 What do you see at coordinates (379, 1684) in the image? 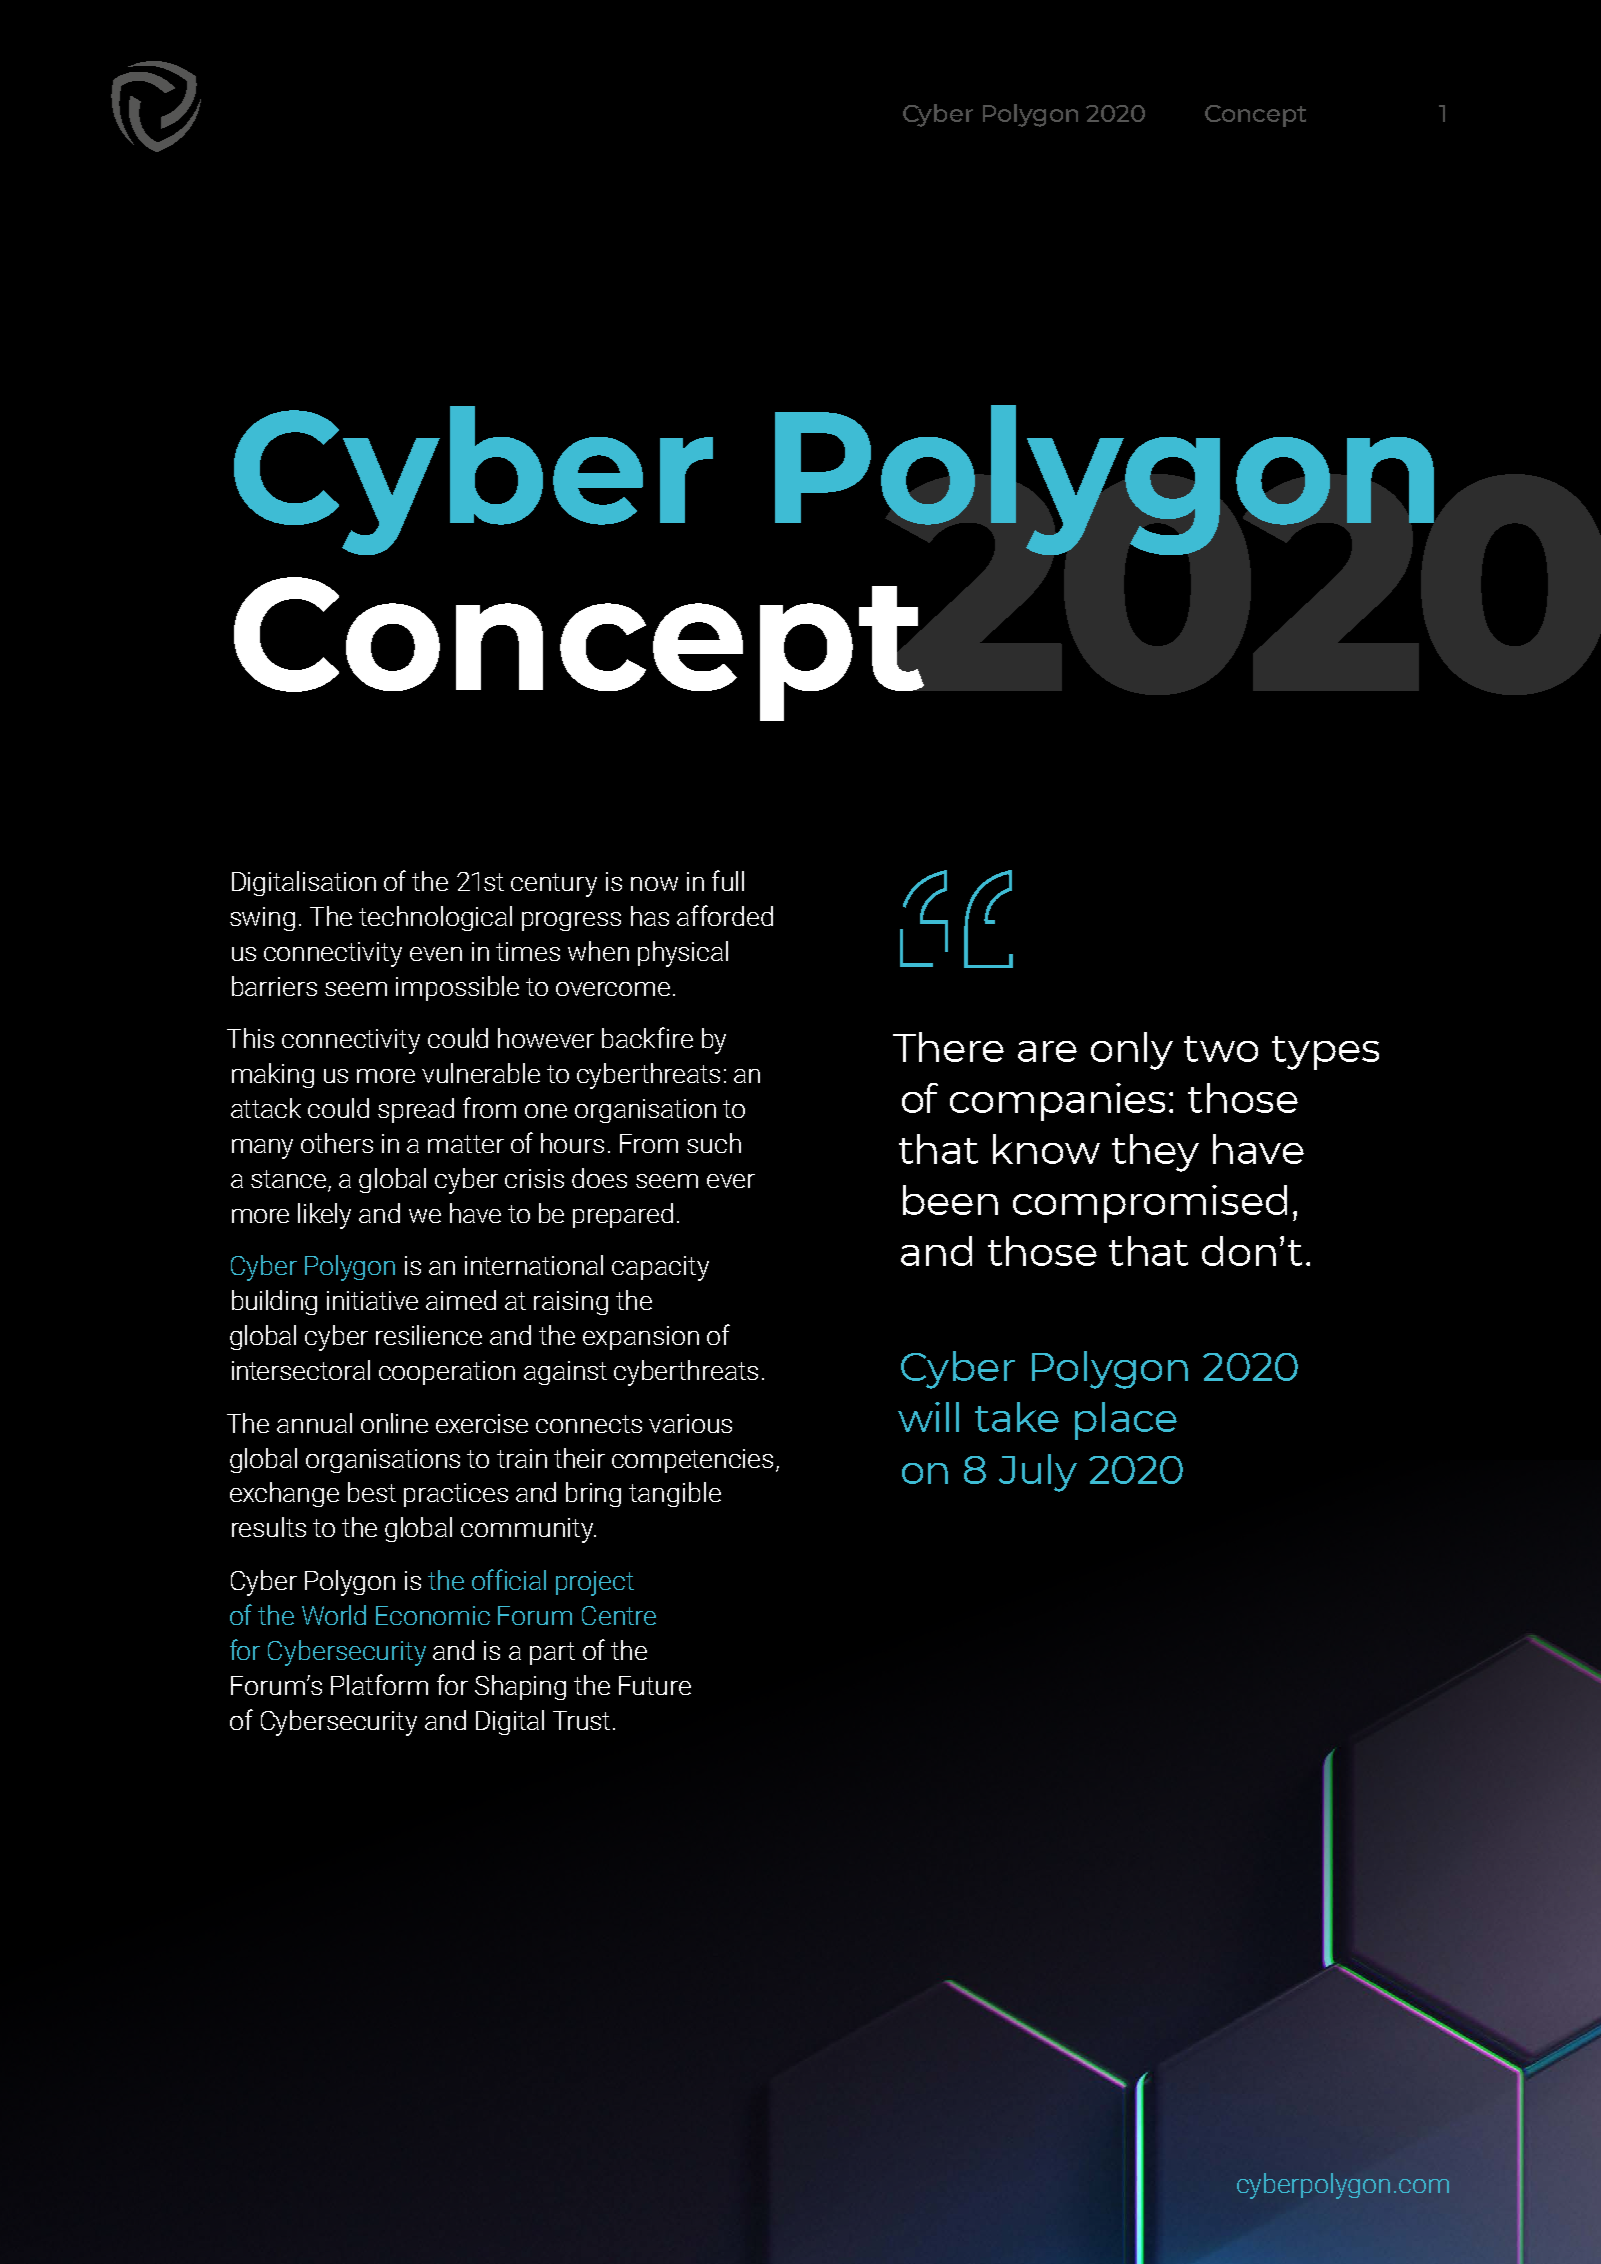
I see `Platform` at bounding box center [379, 1684].
